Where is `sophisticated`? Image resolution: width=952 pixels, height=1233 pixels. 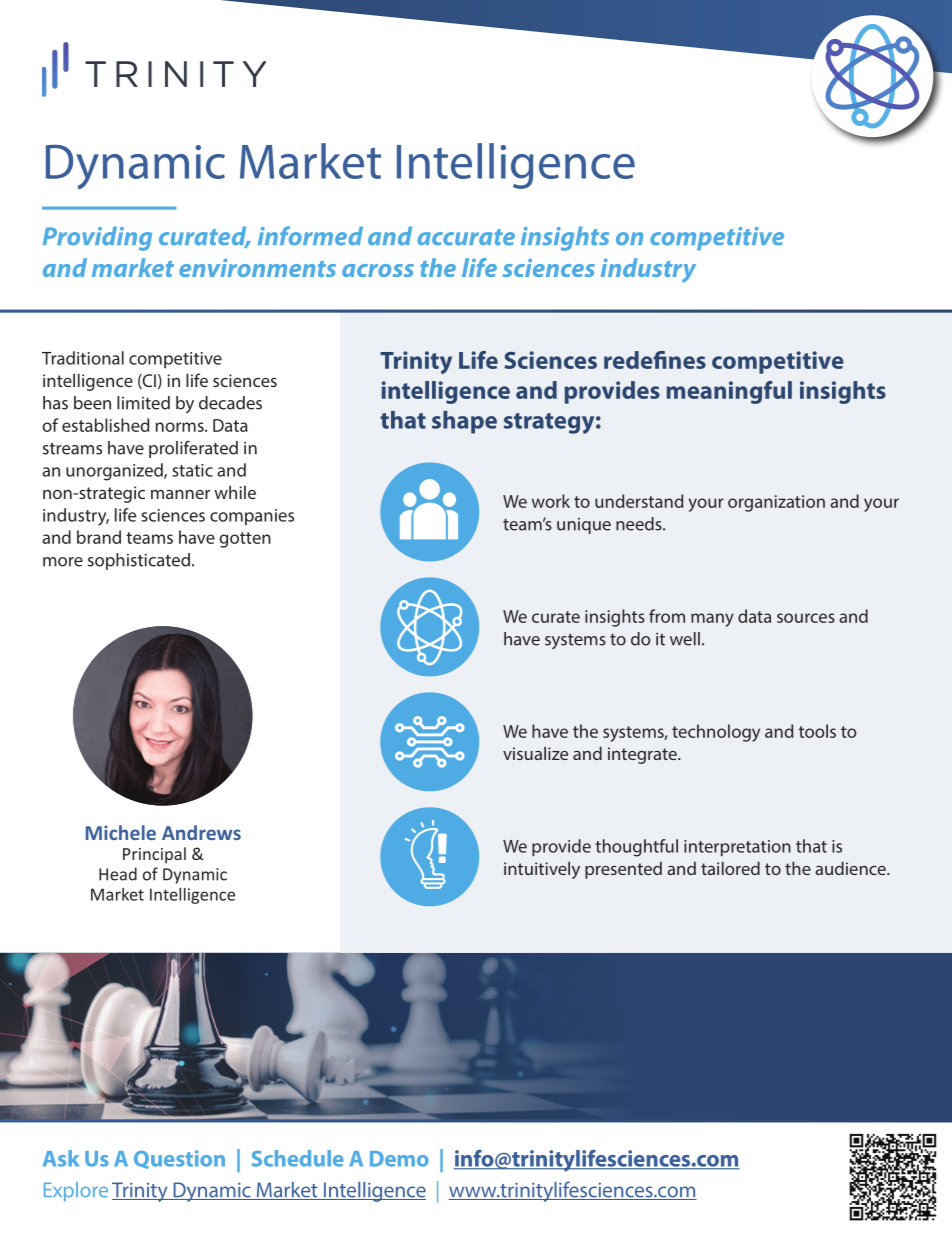
sophisticated is located at coordinates (139, 561).
